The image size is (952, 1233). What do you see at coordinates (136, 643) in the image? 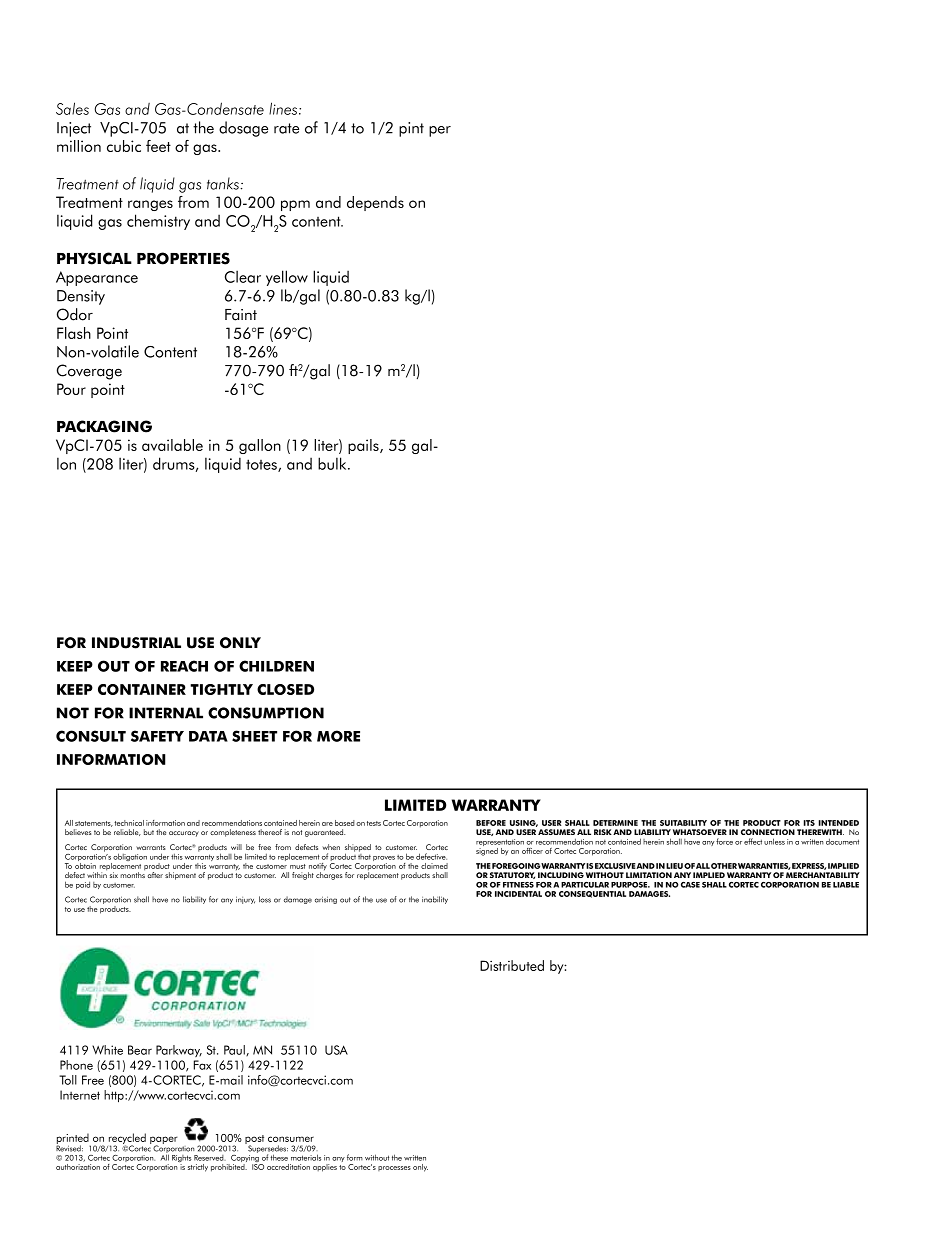
I see `INDUSTRIAL` at bounding box center [136, 643].
